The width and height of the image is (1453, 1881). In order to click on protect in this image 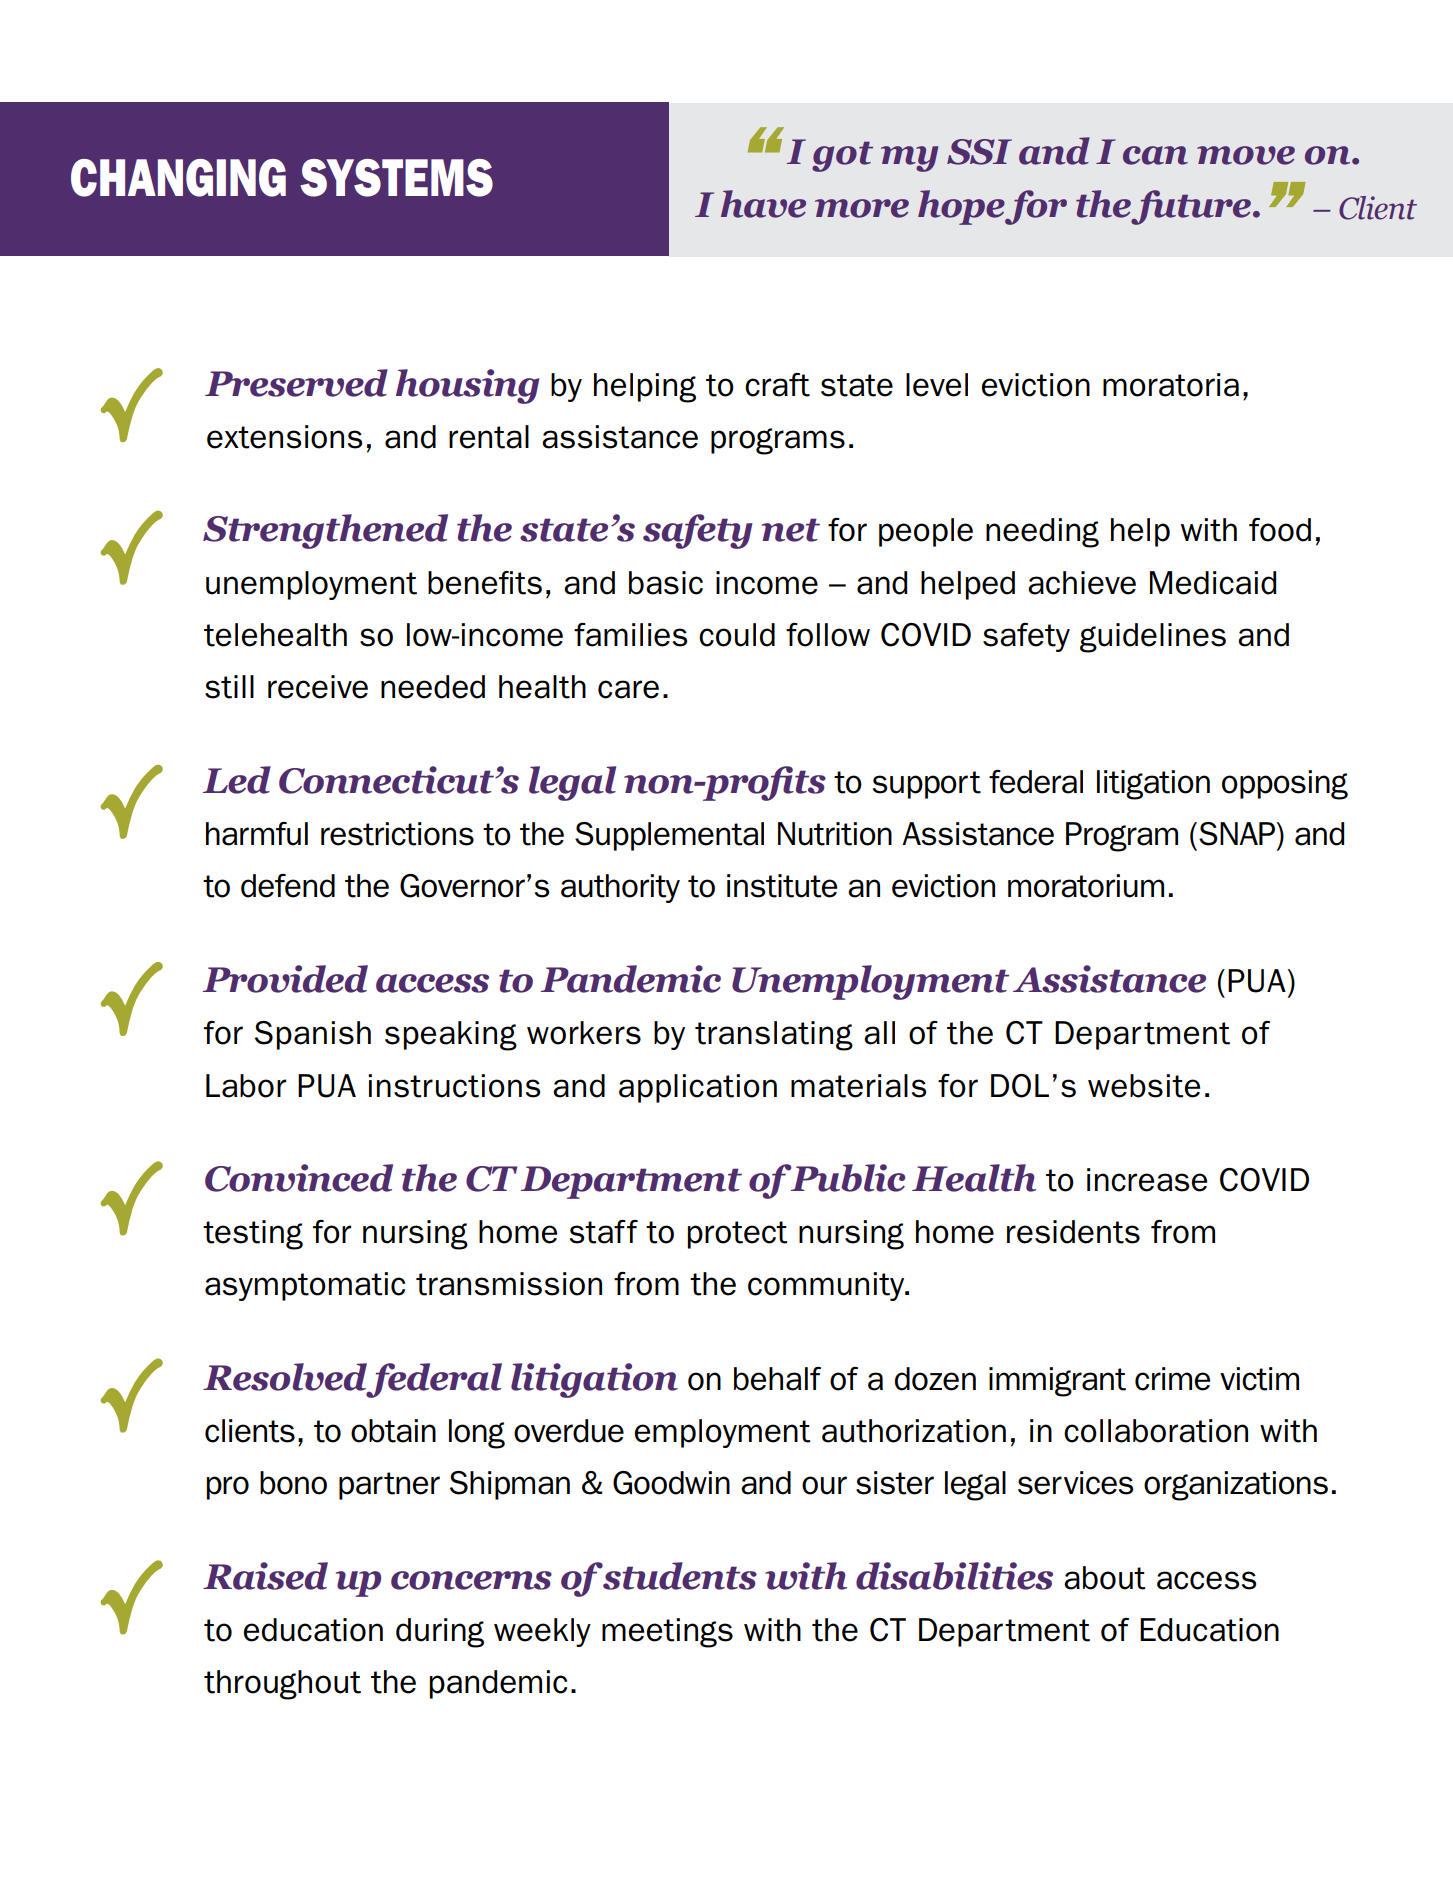, I will do `click(737, 1235)`.
